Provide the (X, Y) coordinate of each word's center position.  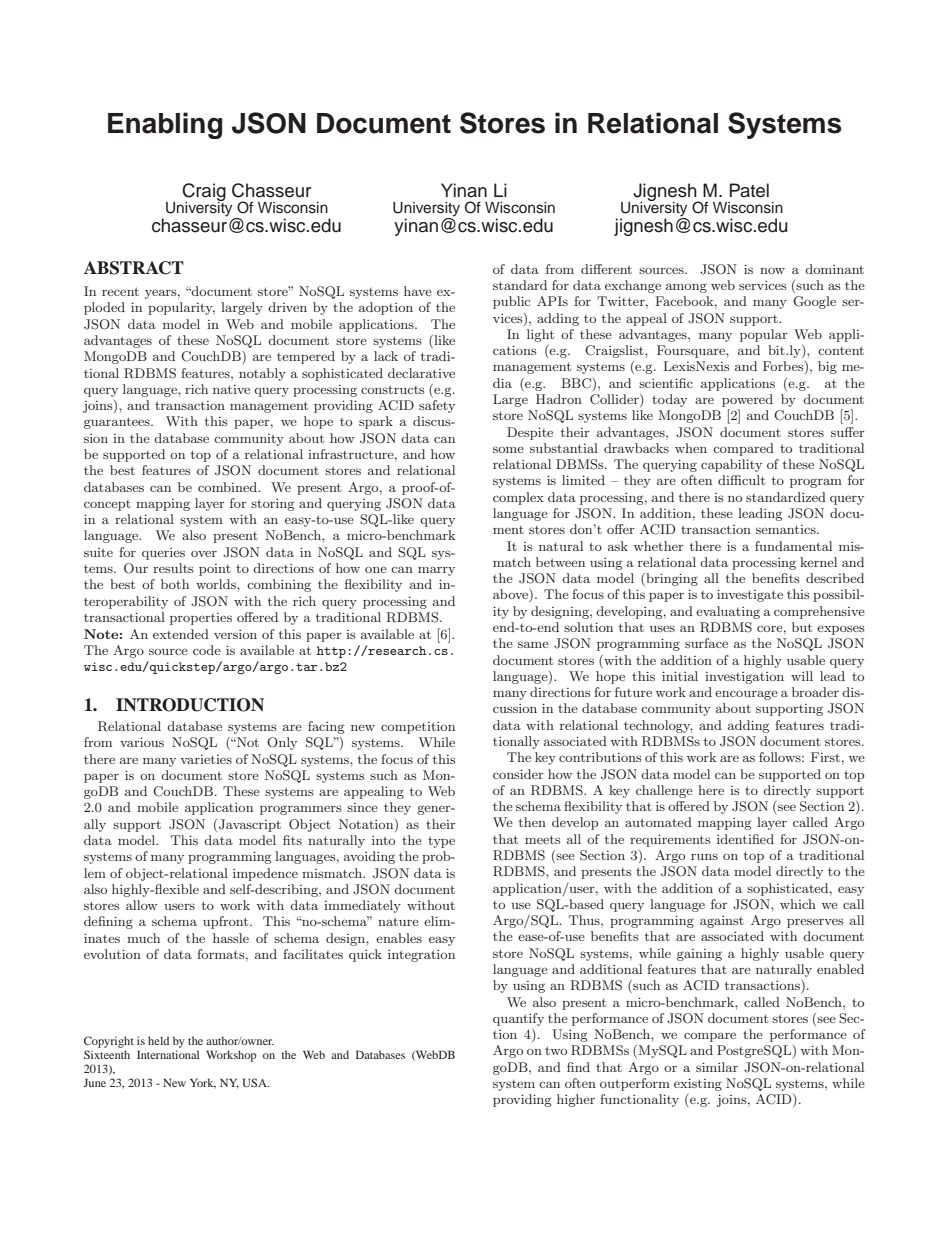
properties (201, 619)
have (418, 291)
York (203, 1083)
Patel (749, 190)
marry (436, 571)
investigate (750, 595)
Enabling (165, 125)
